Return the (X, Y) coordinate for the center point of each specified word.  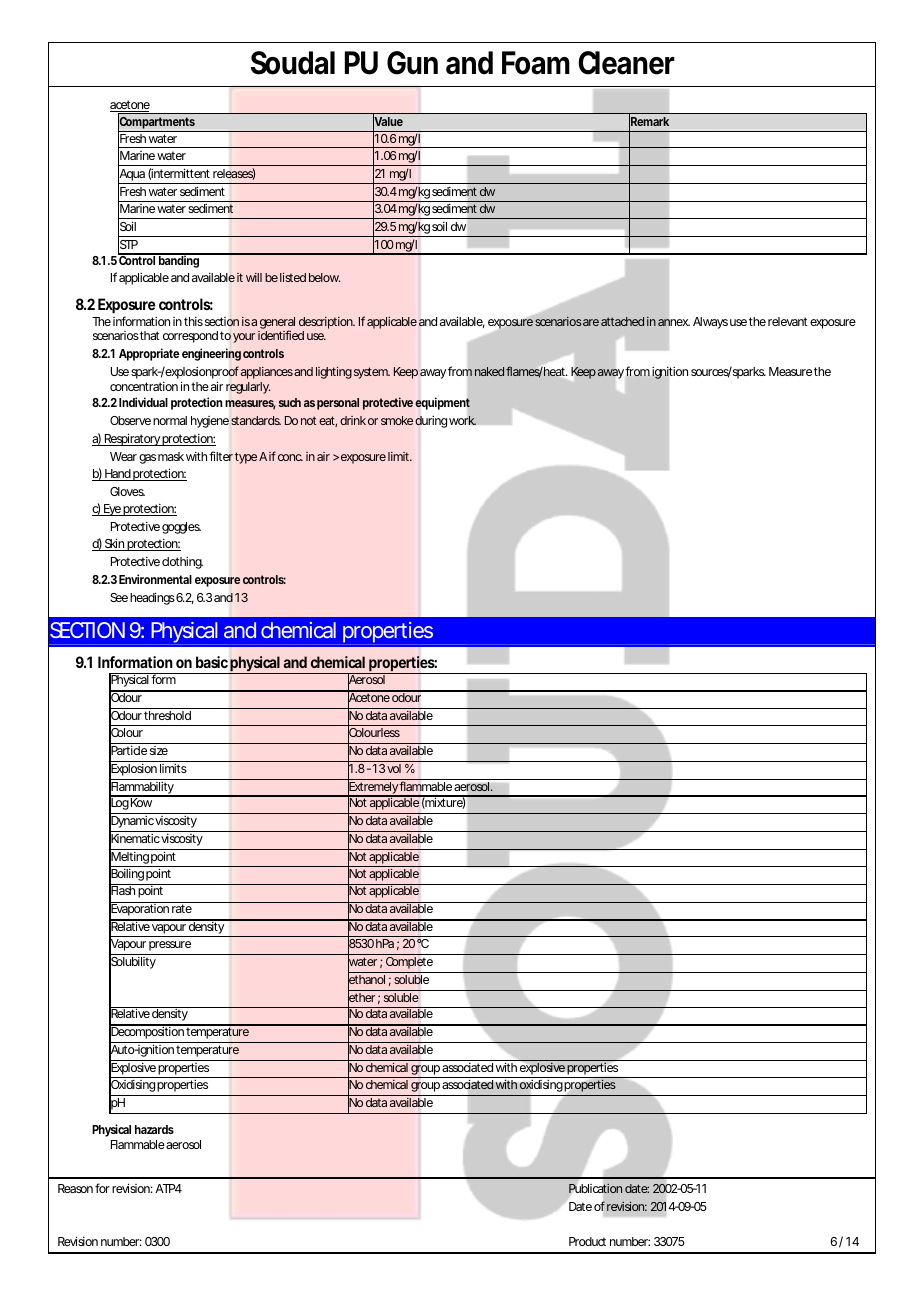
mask (171, 456)
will (254, 277)
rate (182, 908)
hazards (154, 1129)
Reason (75, 1188)
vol (394, 768)
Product (587, 1241)
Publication (596, 1188)
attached (622, 321)
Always (710, 323)
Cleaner (626, 63)
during (431, 422)
